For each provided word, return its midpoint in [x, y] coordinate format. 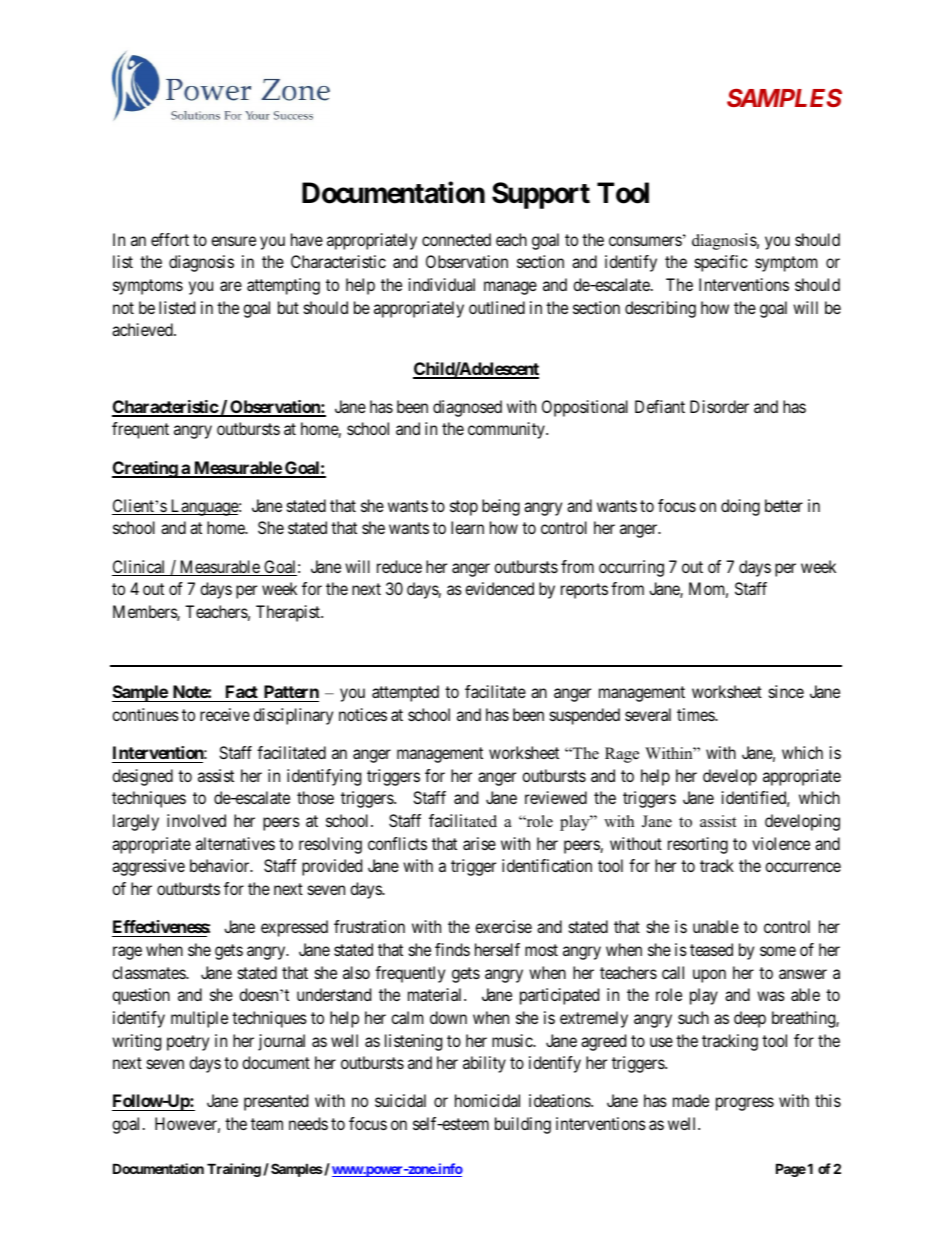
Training [234, 1170]
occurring [631, 568]
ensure [233, 241]
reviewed [556, 797]
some [778, 951]
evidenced [499, 588]
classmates [149, 972]
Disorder [719, 406]
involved [196, 820]
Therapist [289, 613]
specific [721, 263]
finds [452, 949]
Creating [145, 469]
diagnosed [467, 408]
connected [456, 239]
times [696, 714]
